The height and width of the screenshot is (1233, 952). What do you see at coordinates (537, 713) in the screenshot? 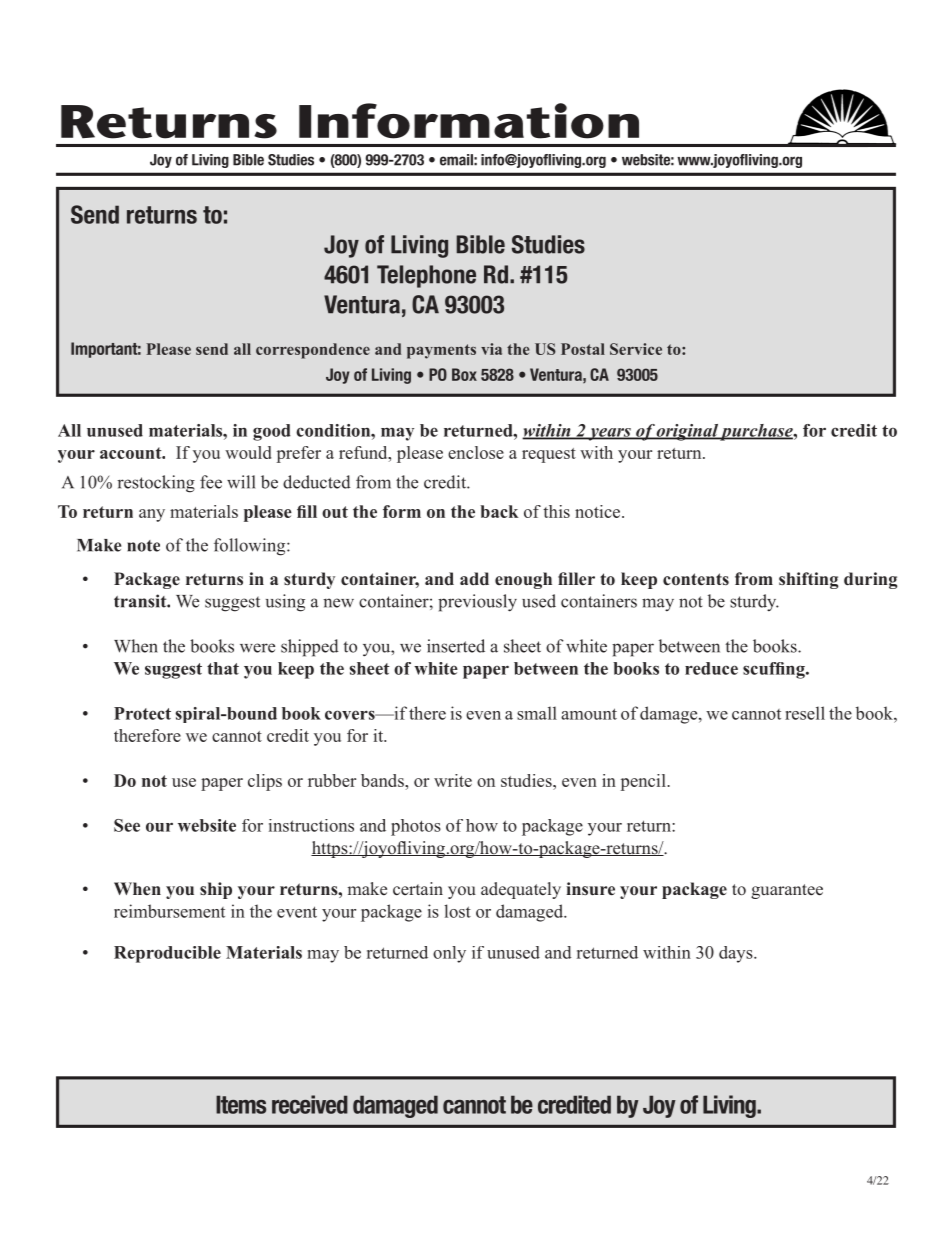
I see `small` at bounding box center [537, 713].
